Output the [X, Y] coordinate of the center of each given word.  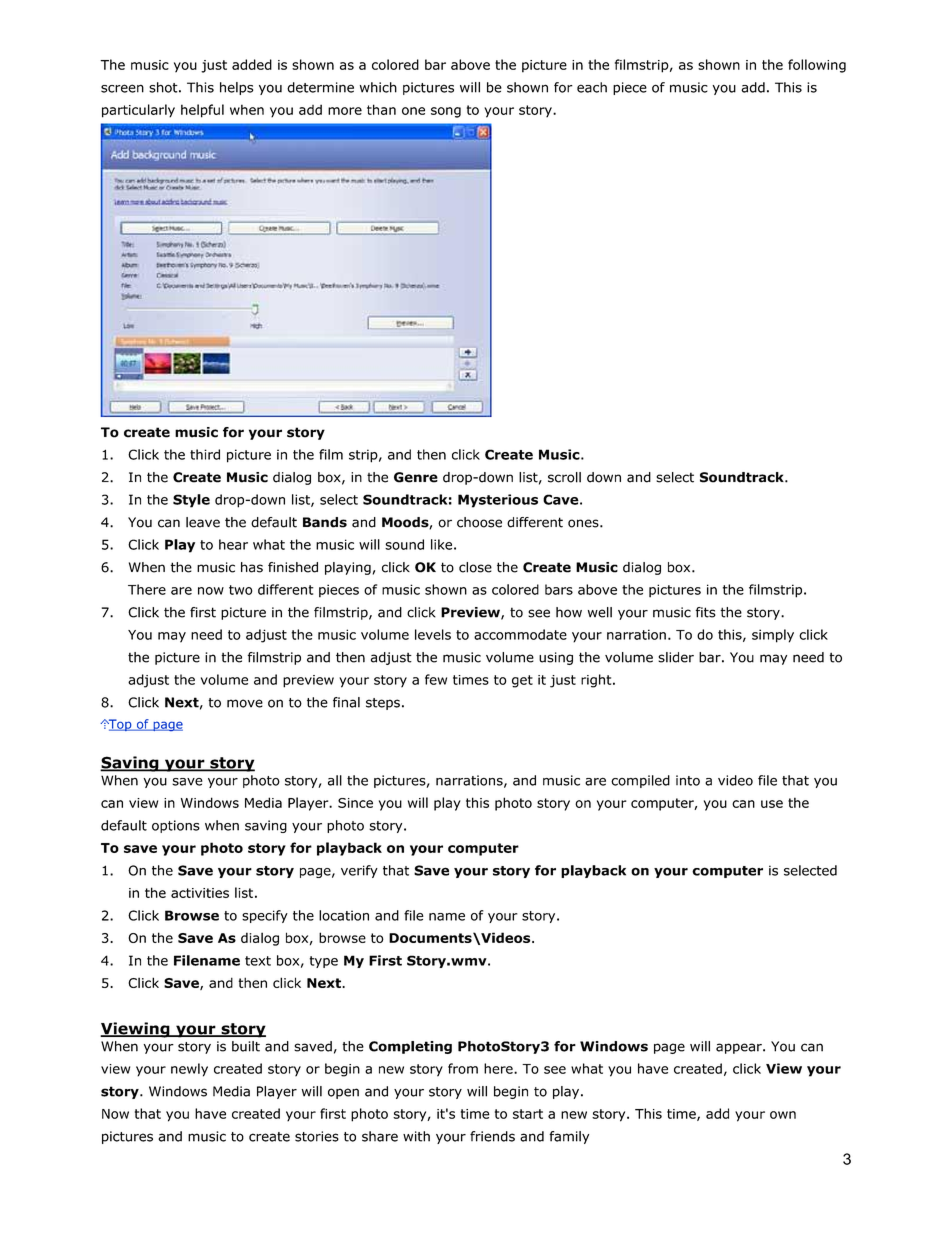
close [475, 567]
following [817, 66]
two [240, 590]
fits [706, 612]
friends [492, 1136]
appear [740, 1048]
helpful [202, 111]
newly [189, 1070]
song [446, 112]
